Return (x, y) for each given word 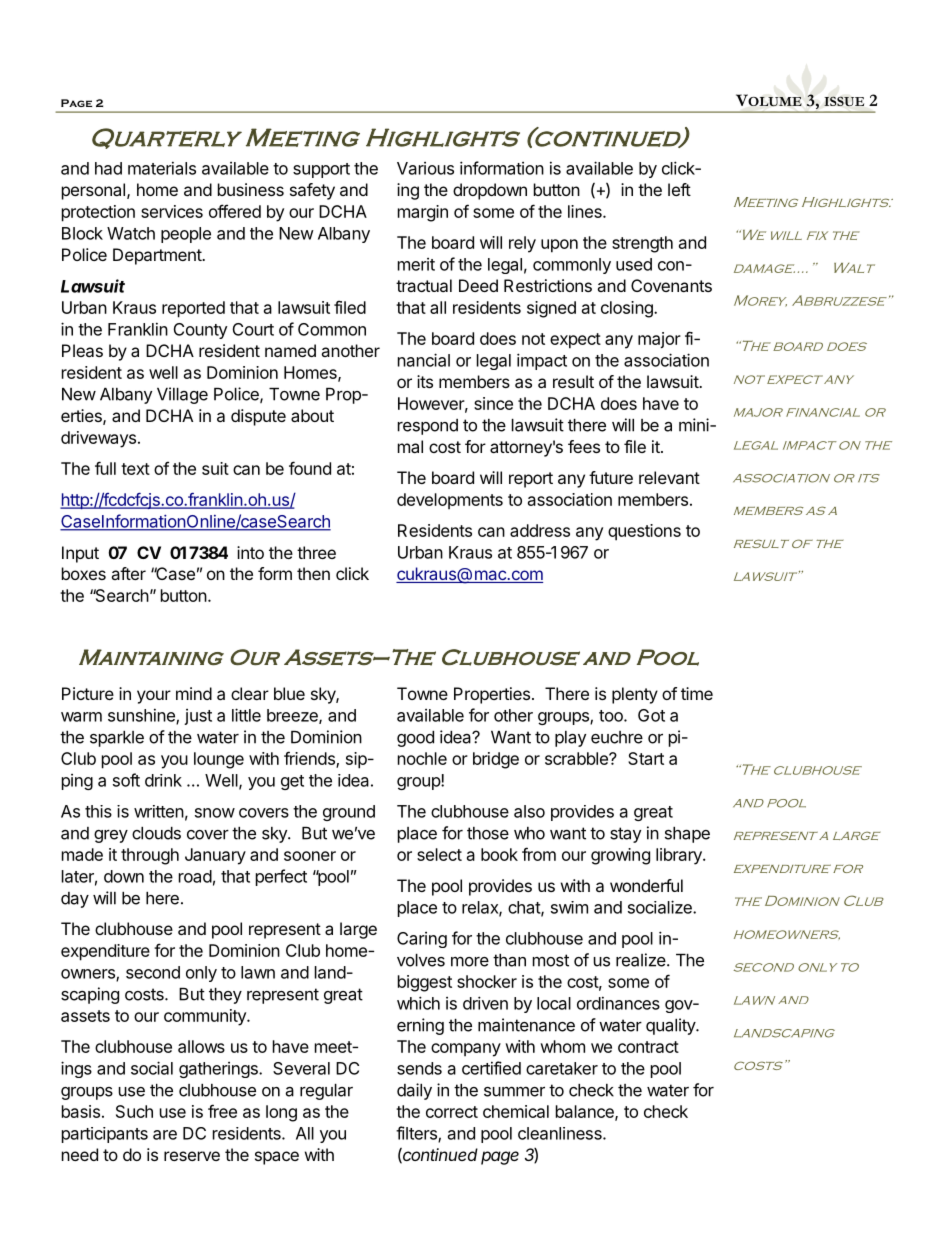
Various (425, 168)
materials (162, 168)
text (135, 469)
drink (163, 780)
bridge (496, 760)
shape (687, 835)
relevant (669, 477)
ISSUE (844, 101)
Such (134, 1111)
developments (450, 501)
